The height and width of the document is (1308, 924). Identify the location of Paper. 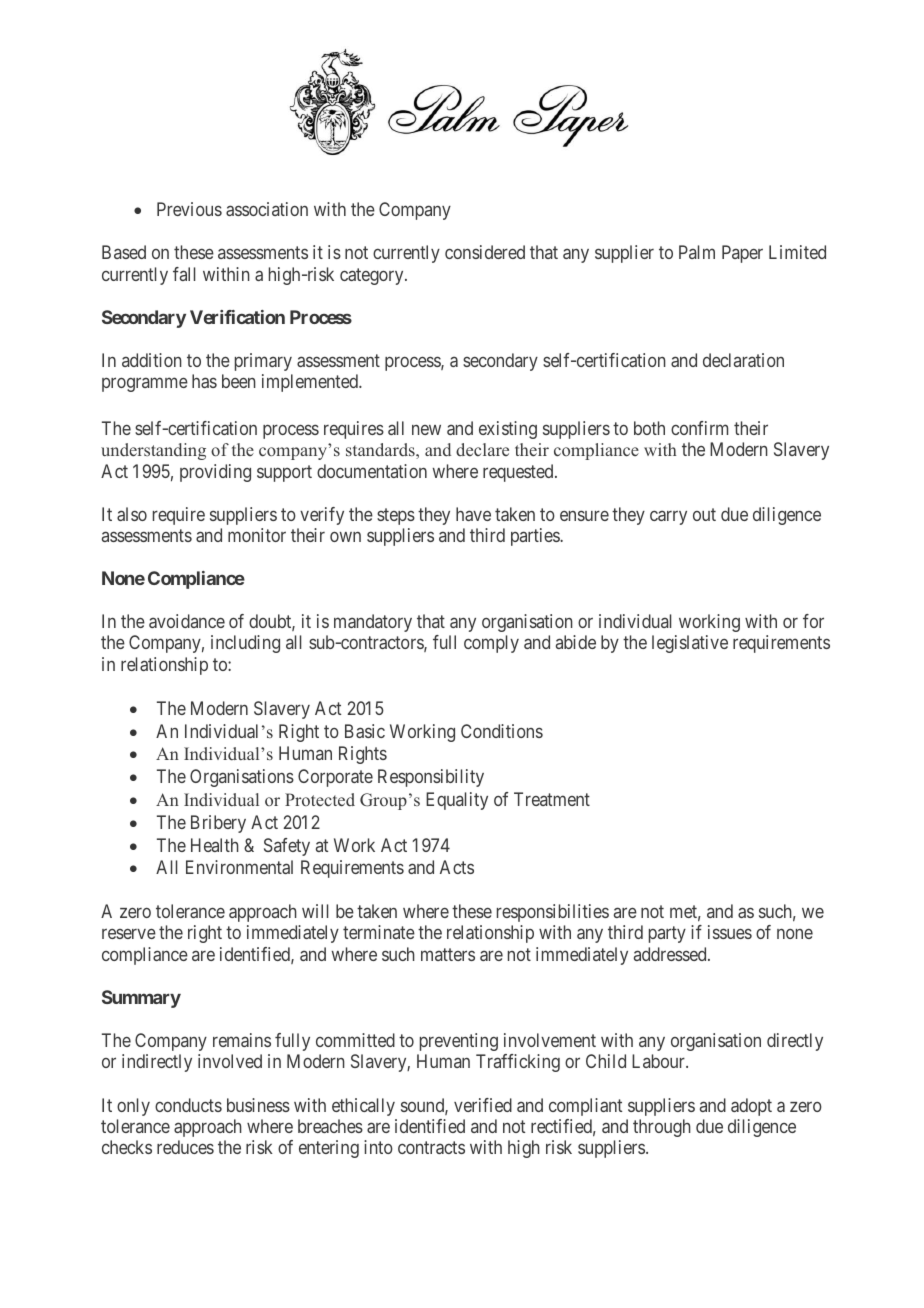
(742, 254).
